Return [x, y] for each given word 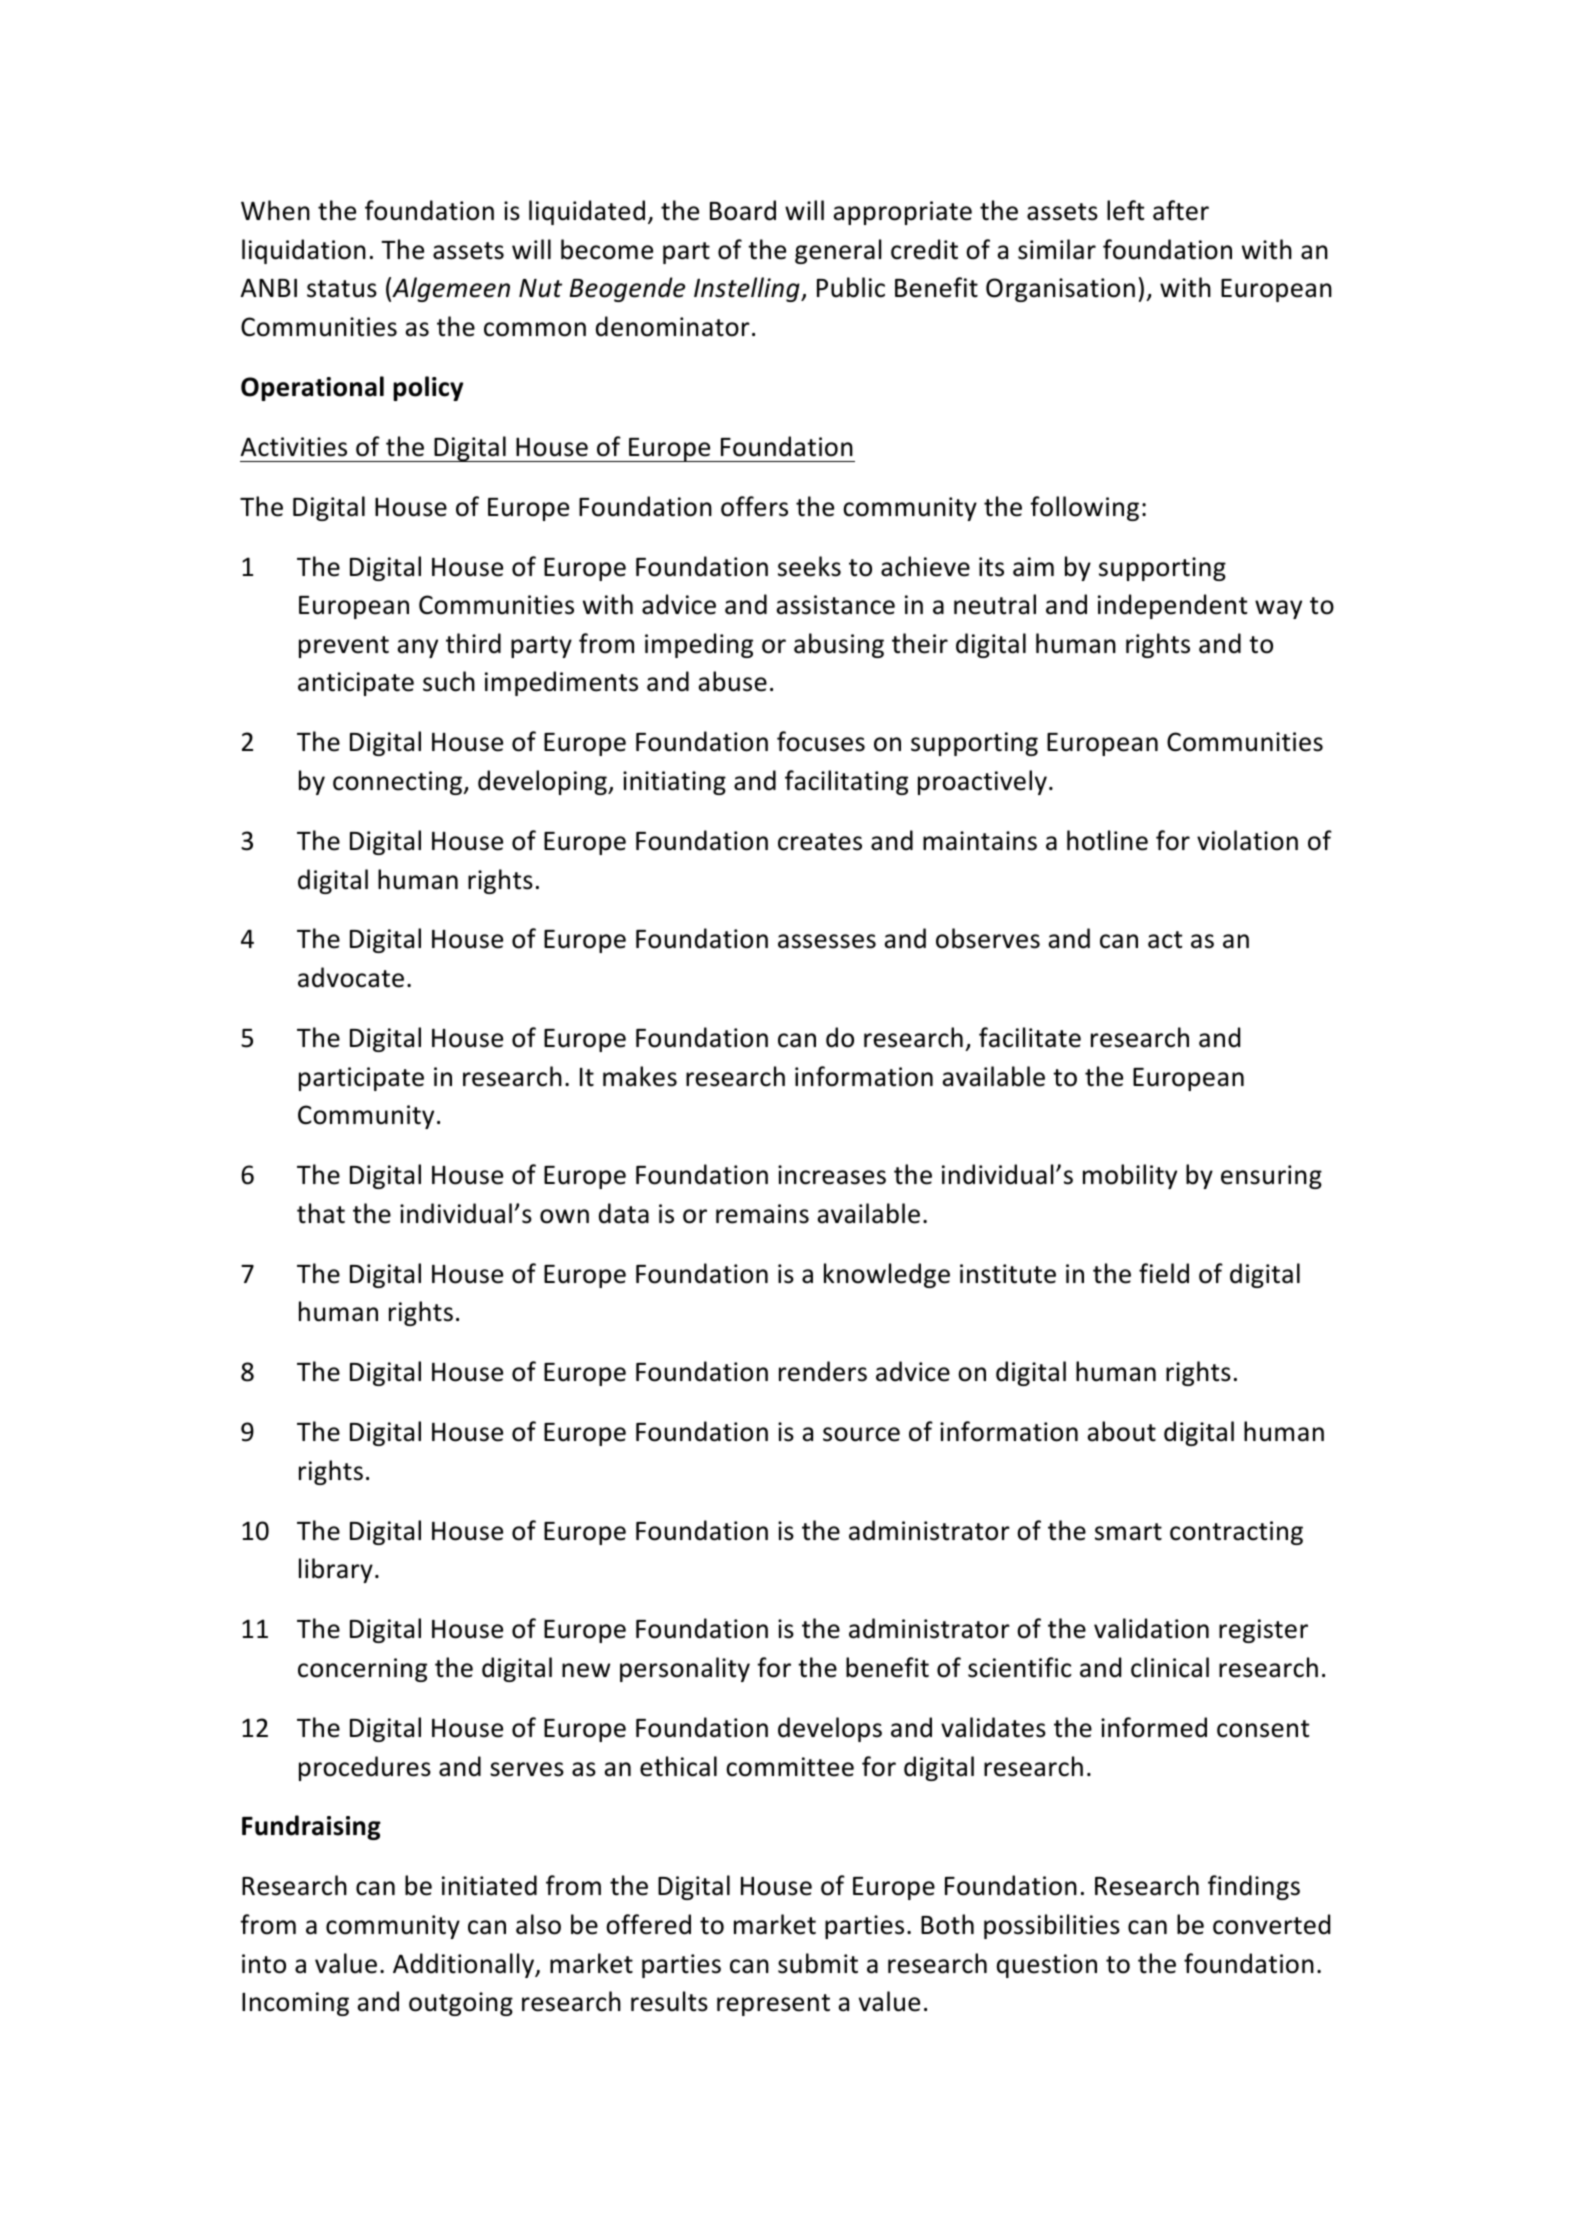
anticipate [356, 684]
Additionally [465, 1965]
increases [832, 1175]
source [861, 1434]
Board [743, 210]
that [321, 1213]
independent [1172, 606]
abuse [732, 681]
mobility [1130, 1176]
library [336, 1570]
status [342, 289]
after [1181, 210]
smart [1128, 1532]
